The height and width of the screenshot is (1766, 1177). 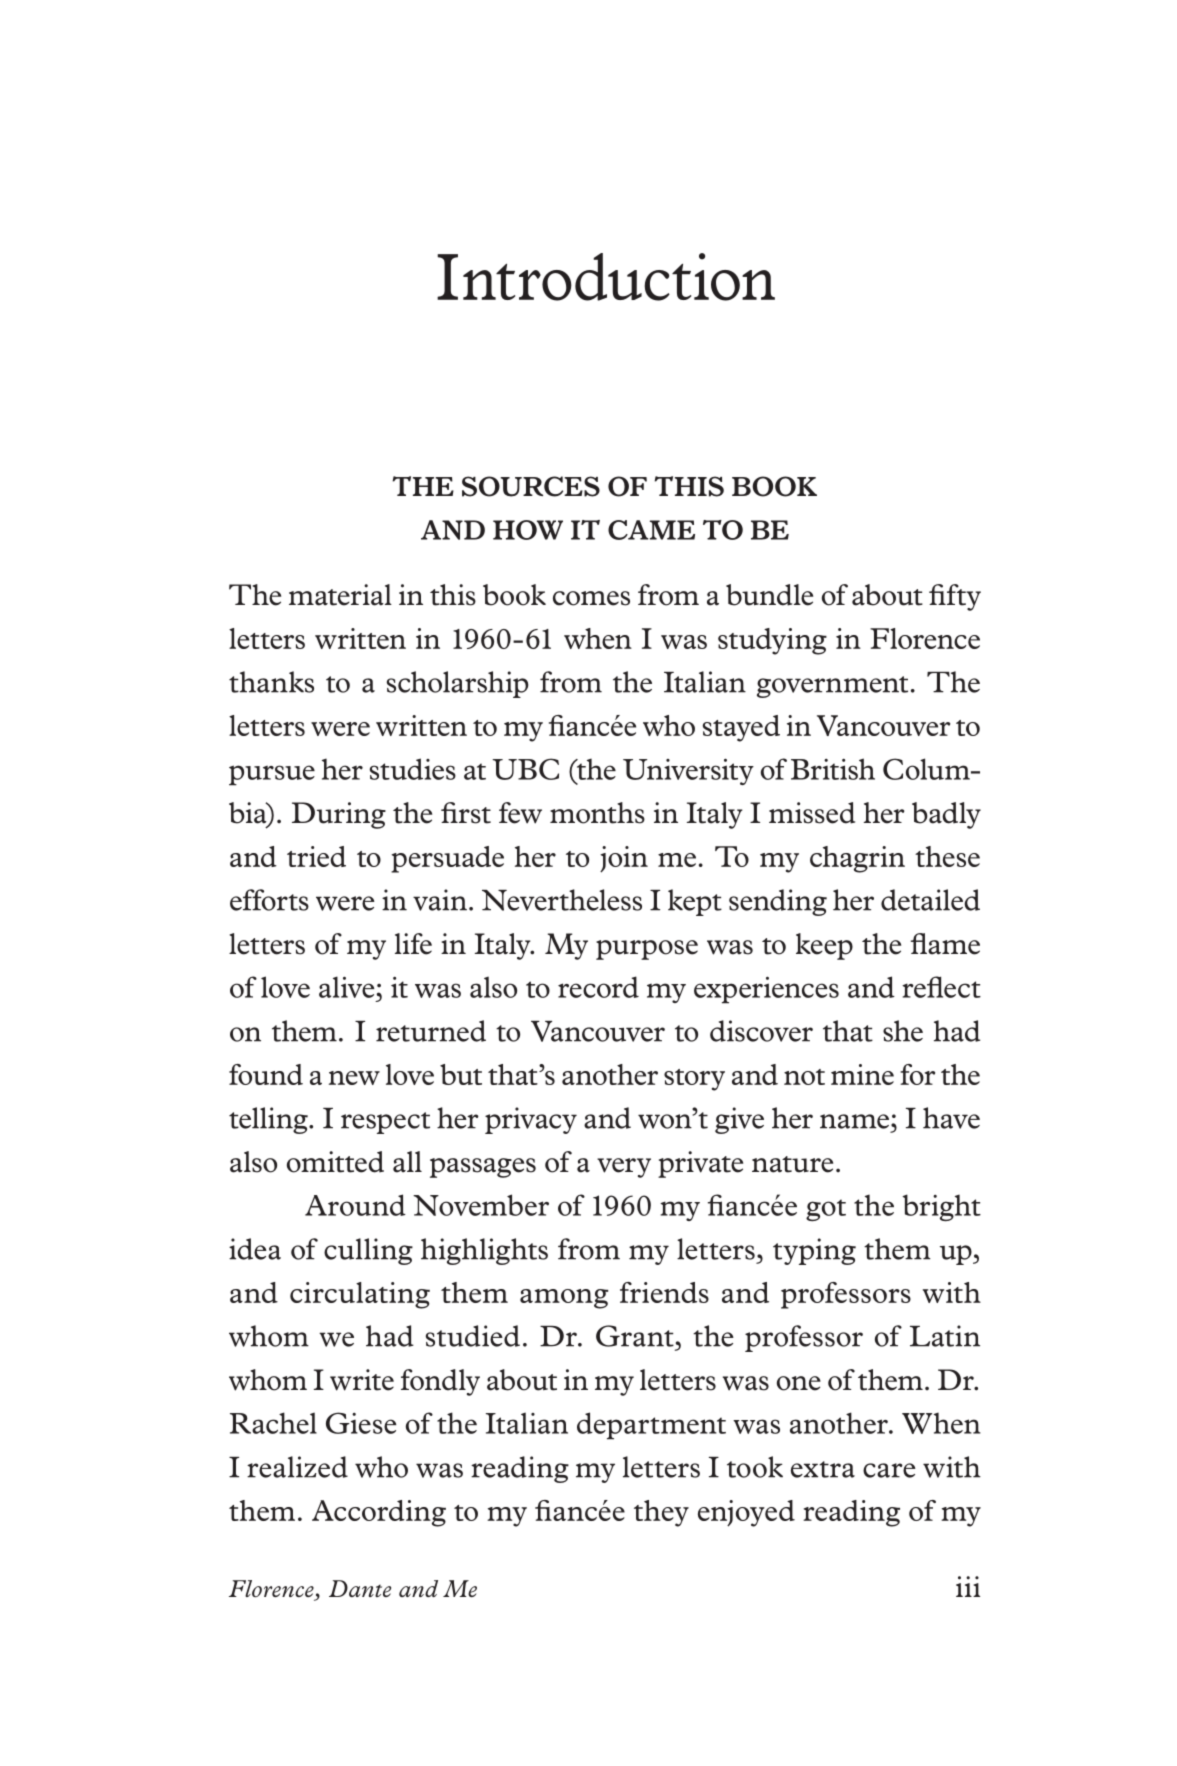 What do you see at coordinates (531, 486) in the screenshot?
I see `SOURCES` at bounding box center [531, 486].
